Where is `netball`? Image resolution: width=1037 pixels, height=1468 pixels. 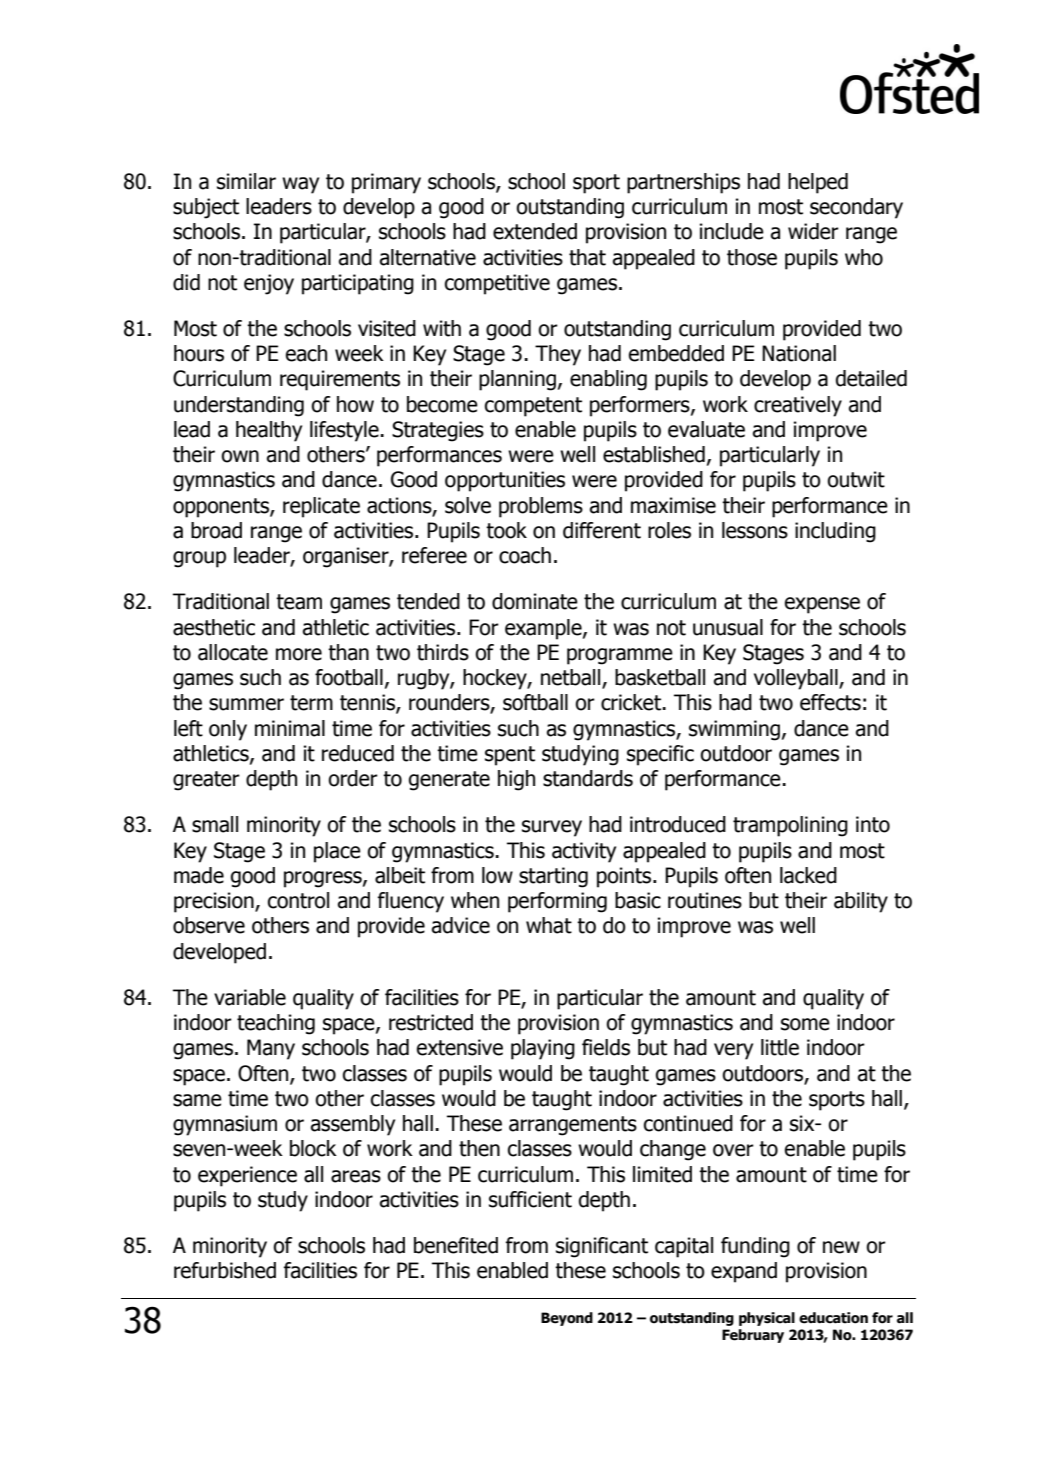
netball is located at coordinates (572, 678).
